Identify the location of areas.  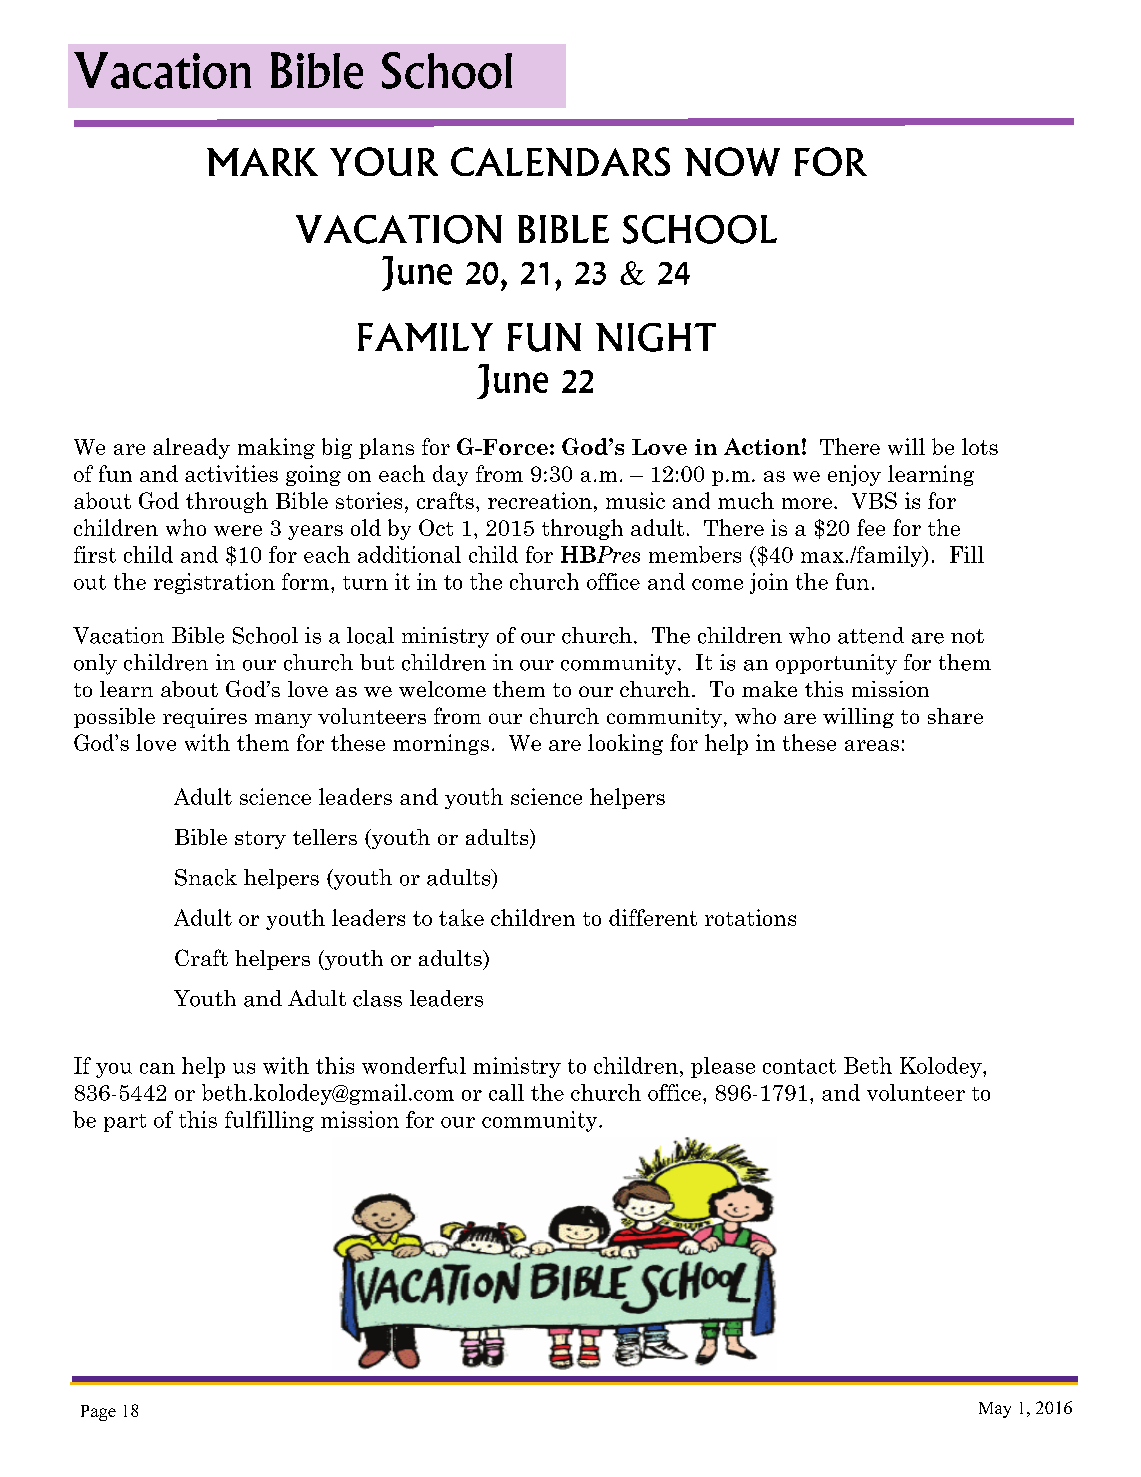
(872, 745).
